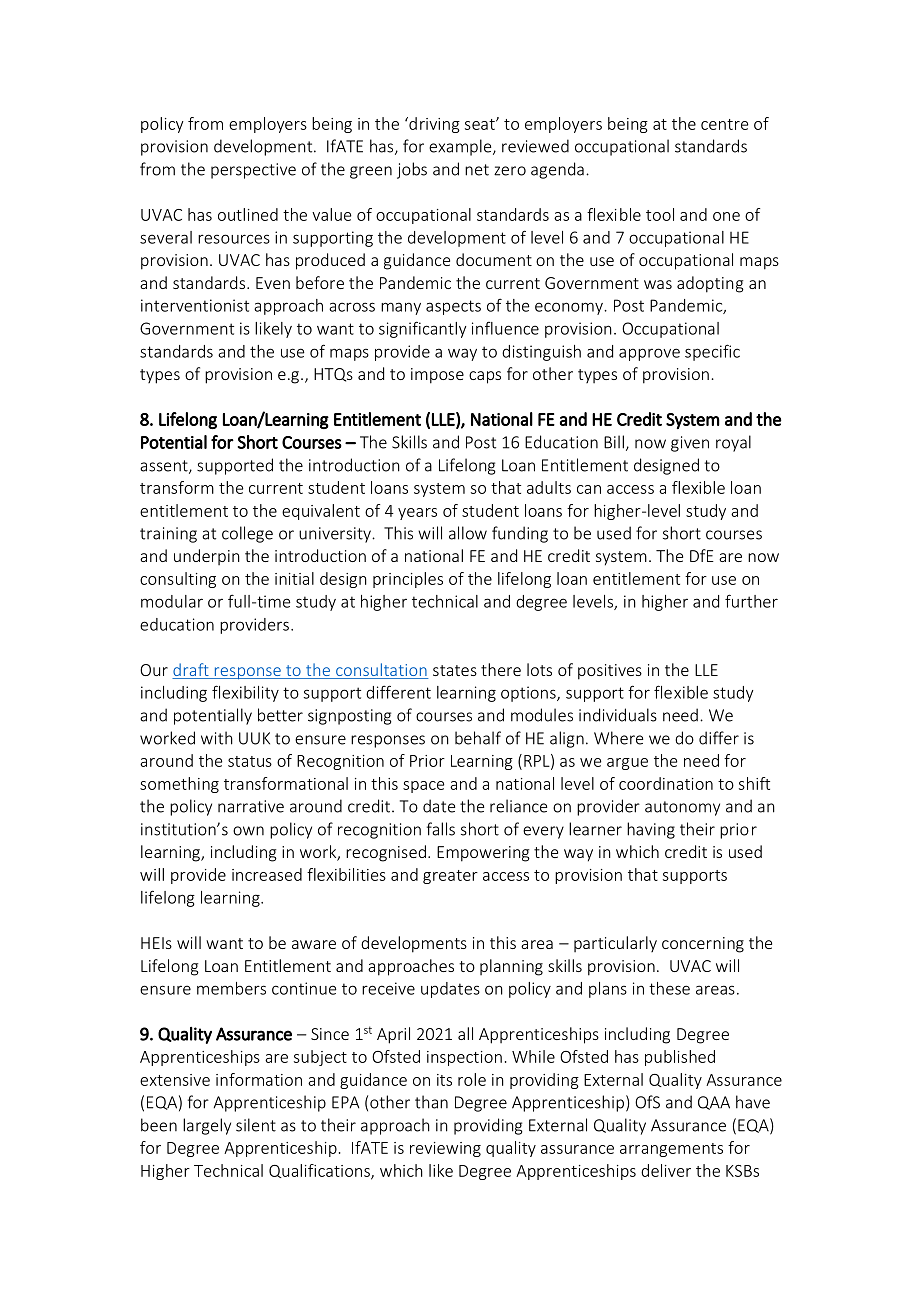  I want to click on given, so click(690, 444).
